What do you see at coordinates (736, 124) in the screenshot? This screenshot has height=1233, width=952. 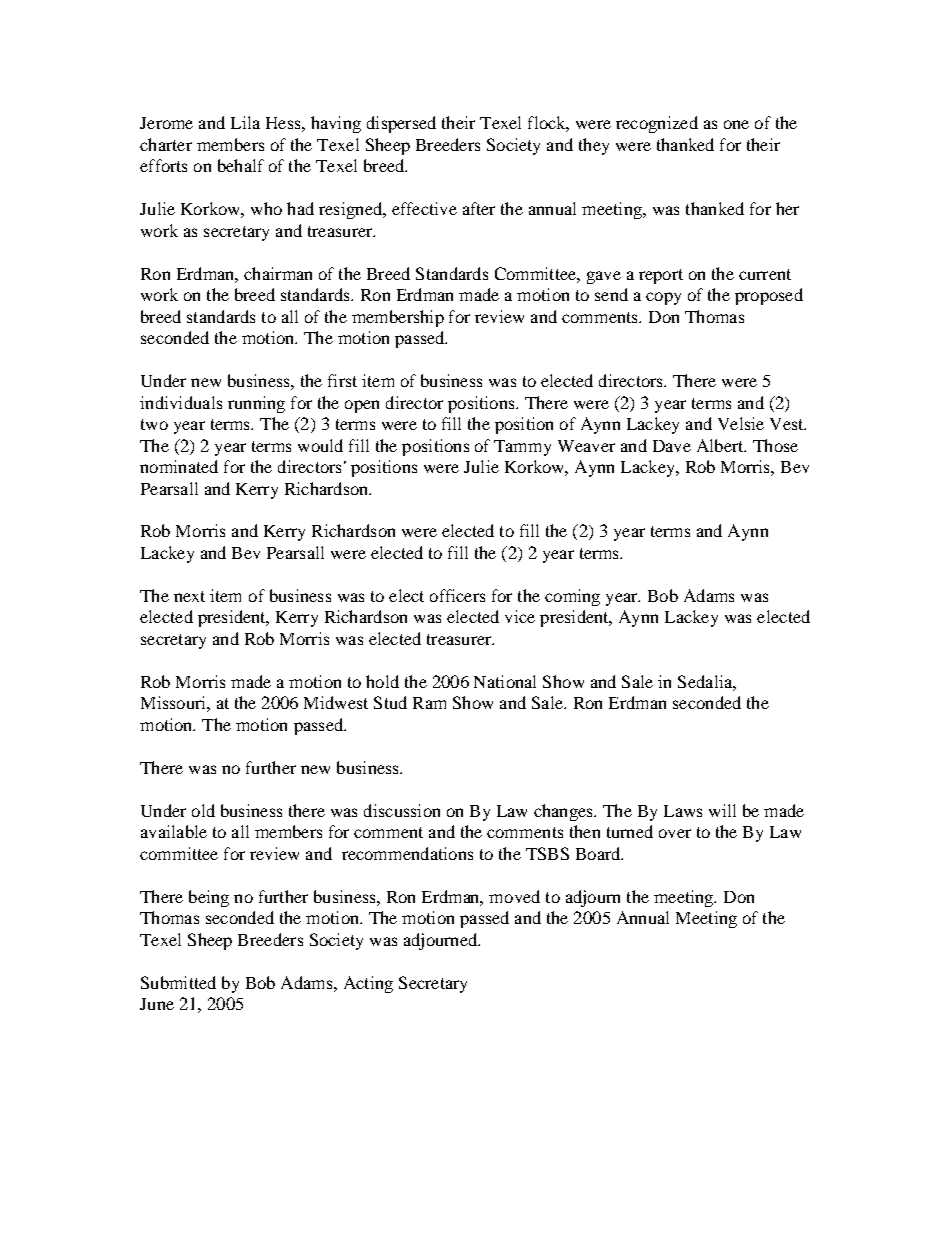 I see `one` at bounding box center [736, 124].
